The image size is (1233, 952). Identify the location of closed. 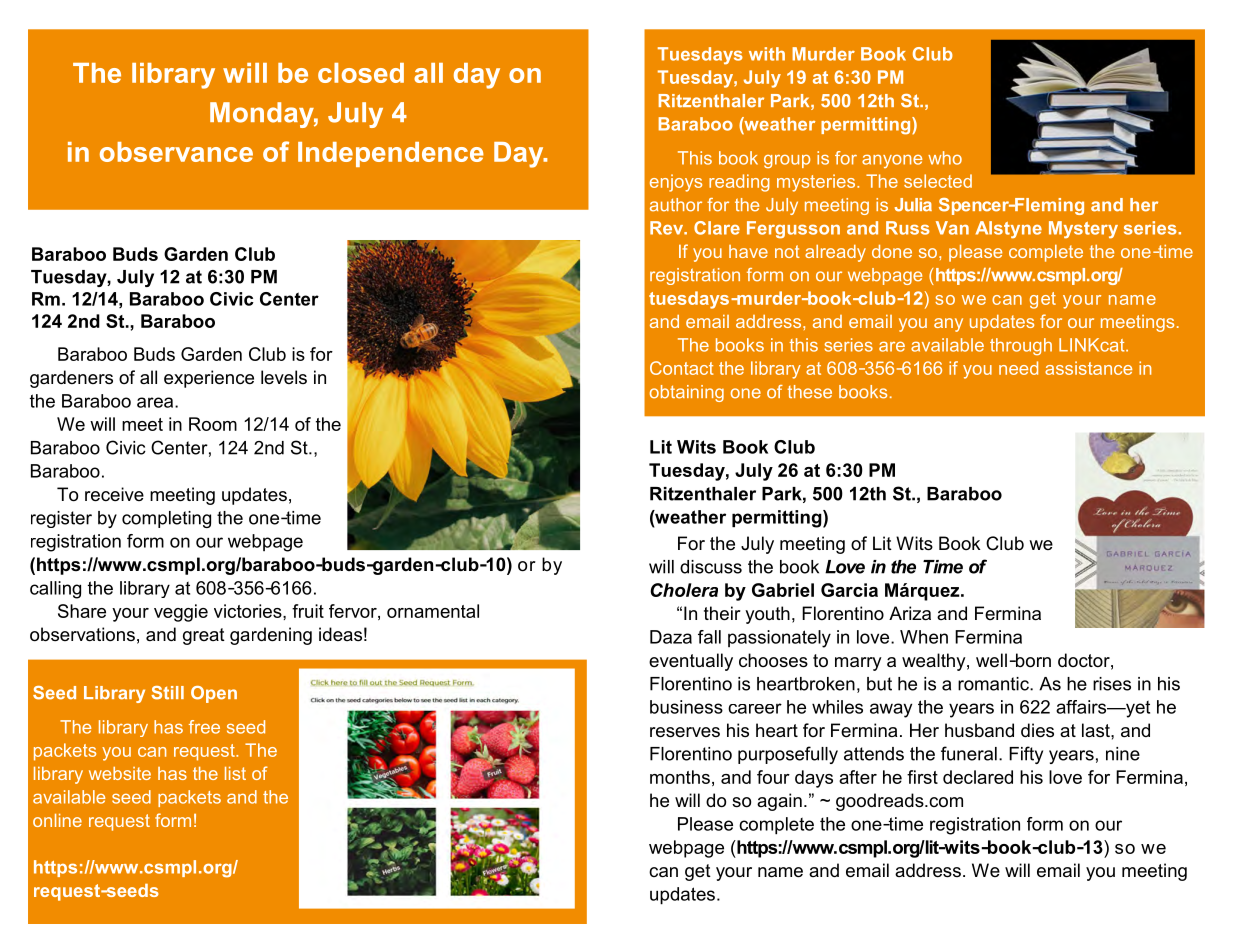
(361, 73).
